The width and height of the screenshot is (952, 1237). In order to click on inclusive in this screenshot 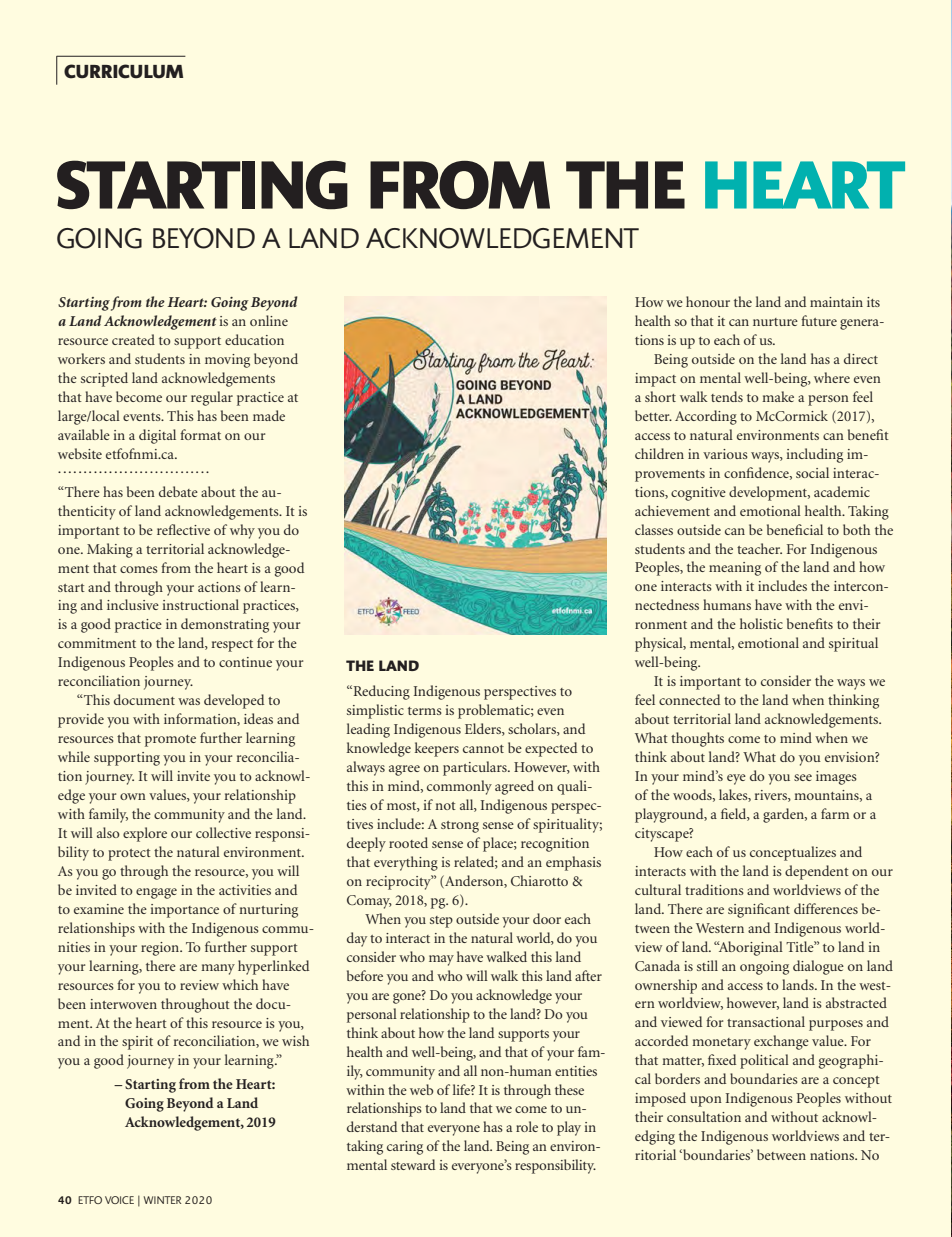, I will do `click(133, 604)`.
